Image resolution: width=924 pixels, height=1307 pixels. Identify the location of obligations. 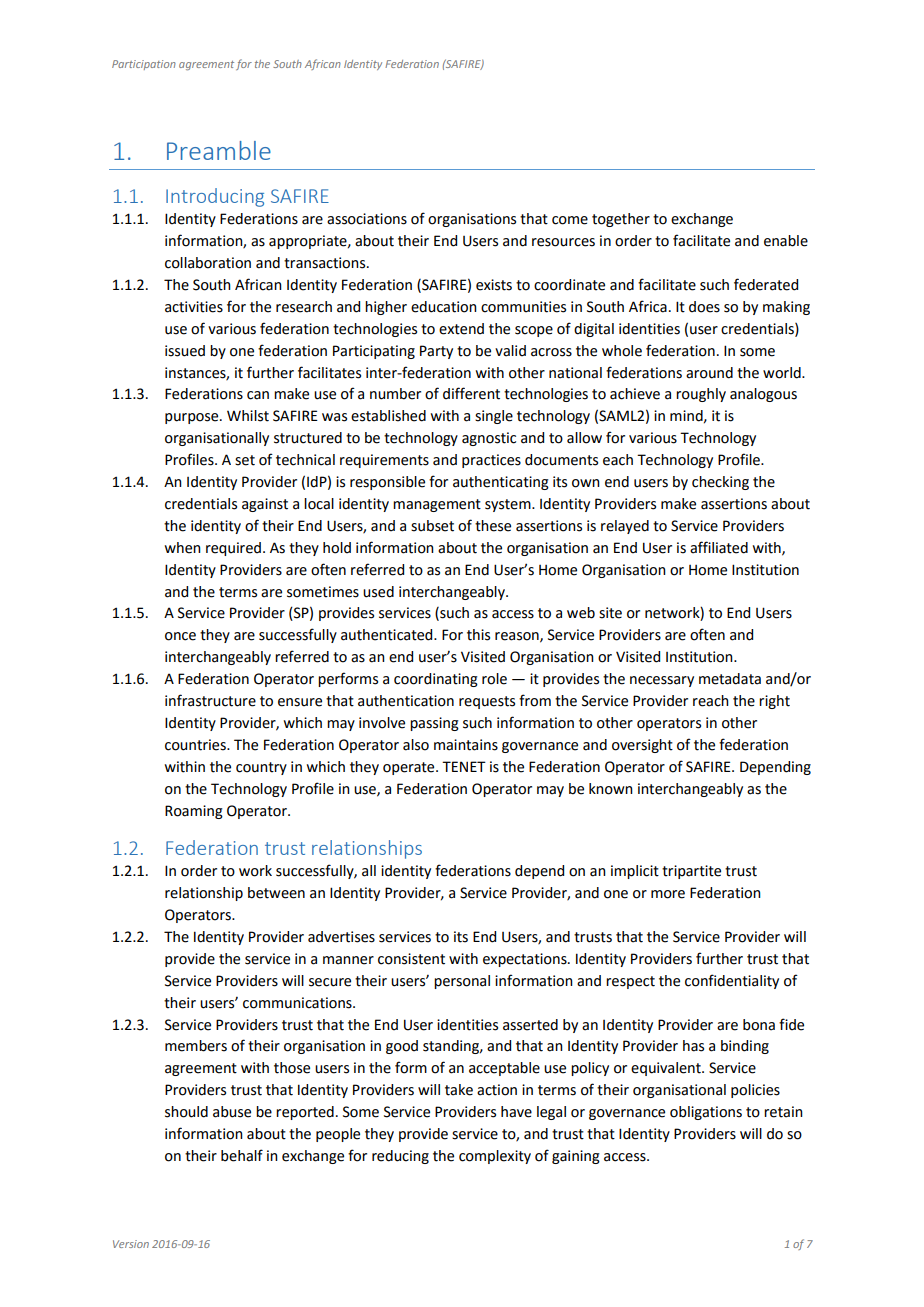
(706, 1113).
